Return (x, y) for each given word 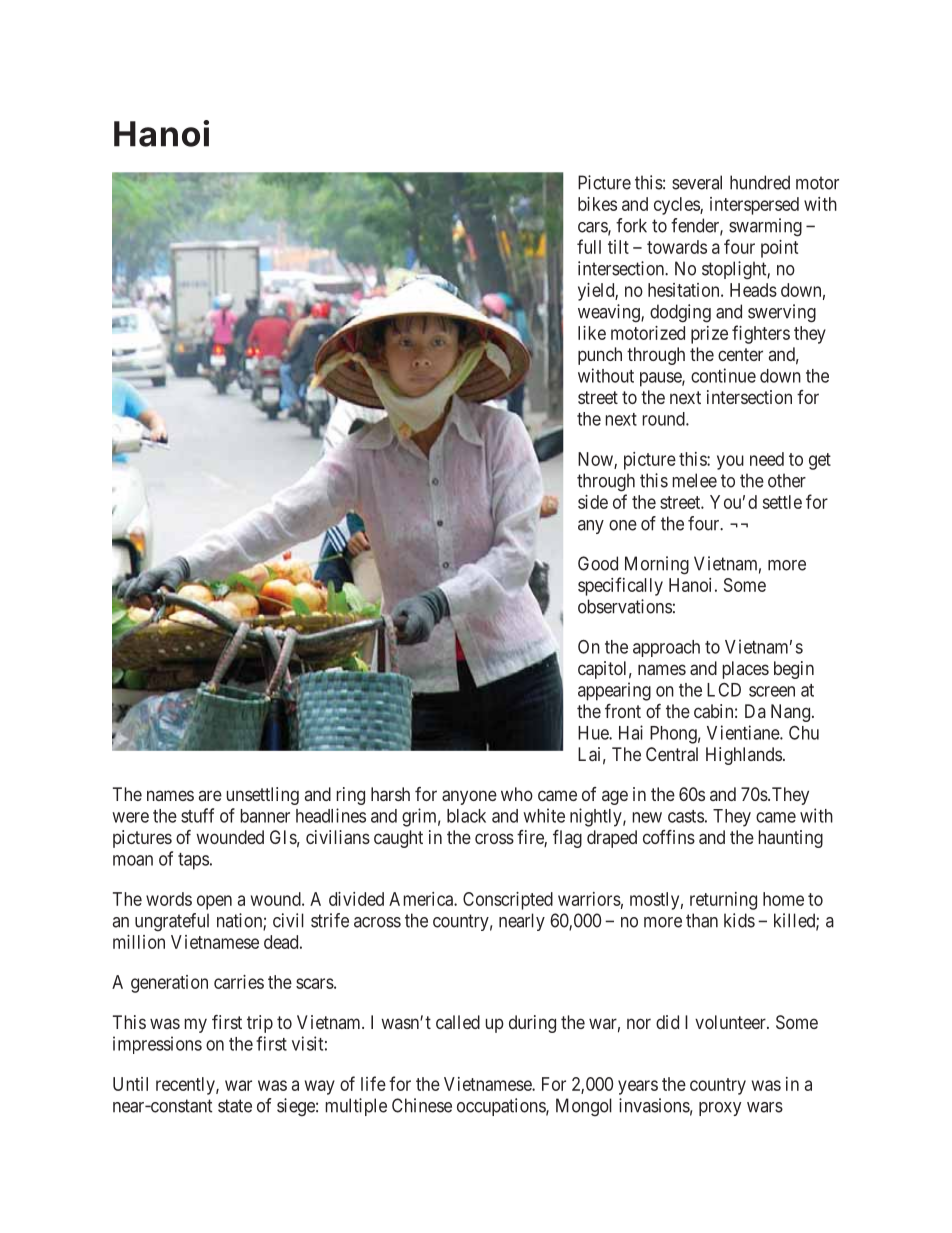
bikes (597, 204)
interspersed (754, 206)
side (593, 502)
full (589, 246)
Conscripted (508, 901)
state (235, 1106)
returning (723, 901)
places (746, 670)
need (767, 459)
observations (625, 606)
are (210, 795)
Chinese (422, 1105)
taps (193, 861)
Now (596, 460)
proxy (720, 1109)
